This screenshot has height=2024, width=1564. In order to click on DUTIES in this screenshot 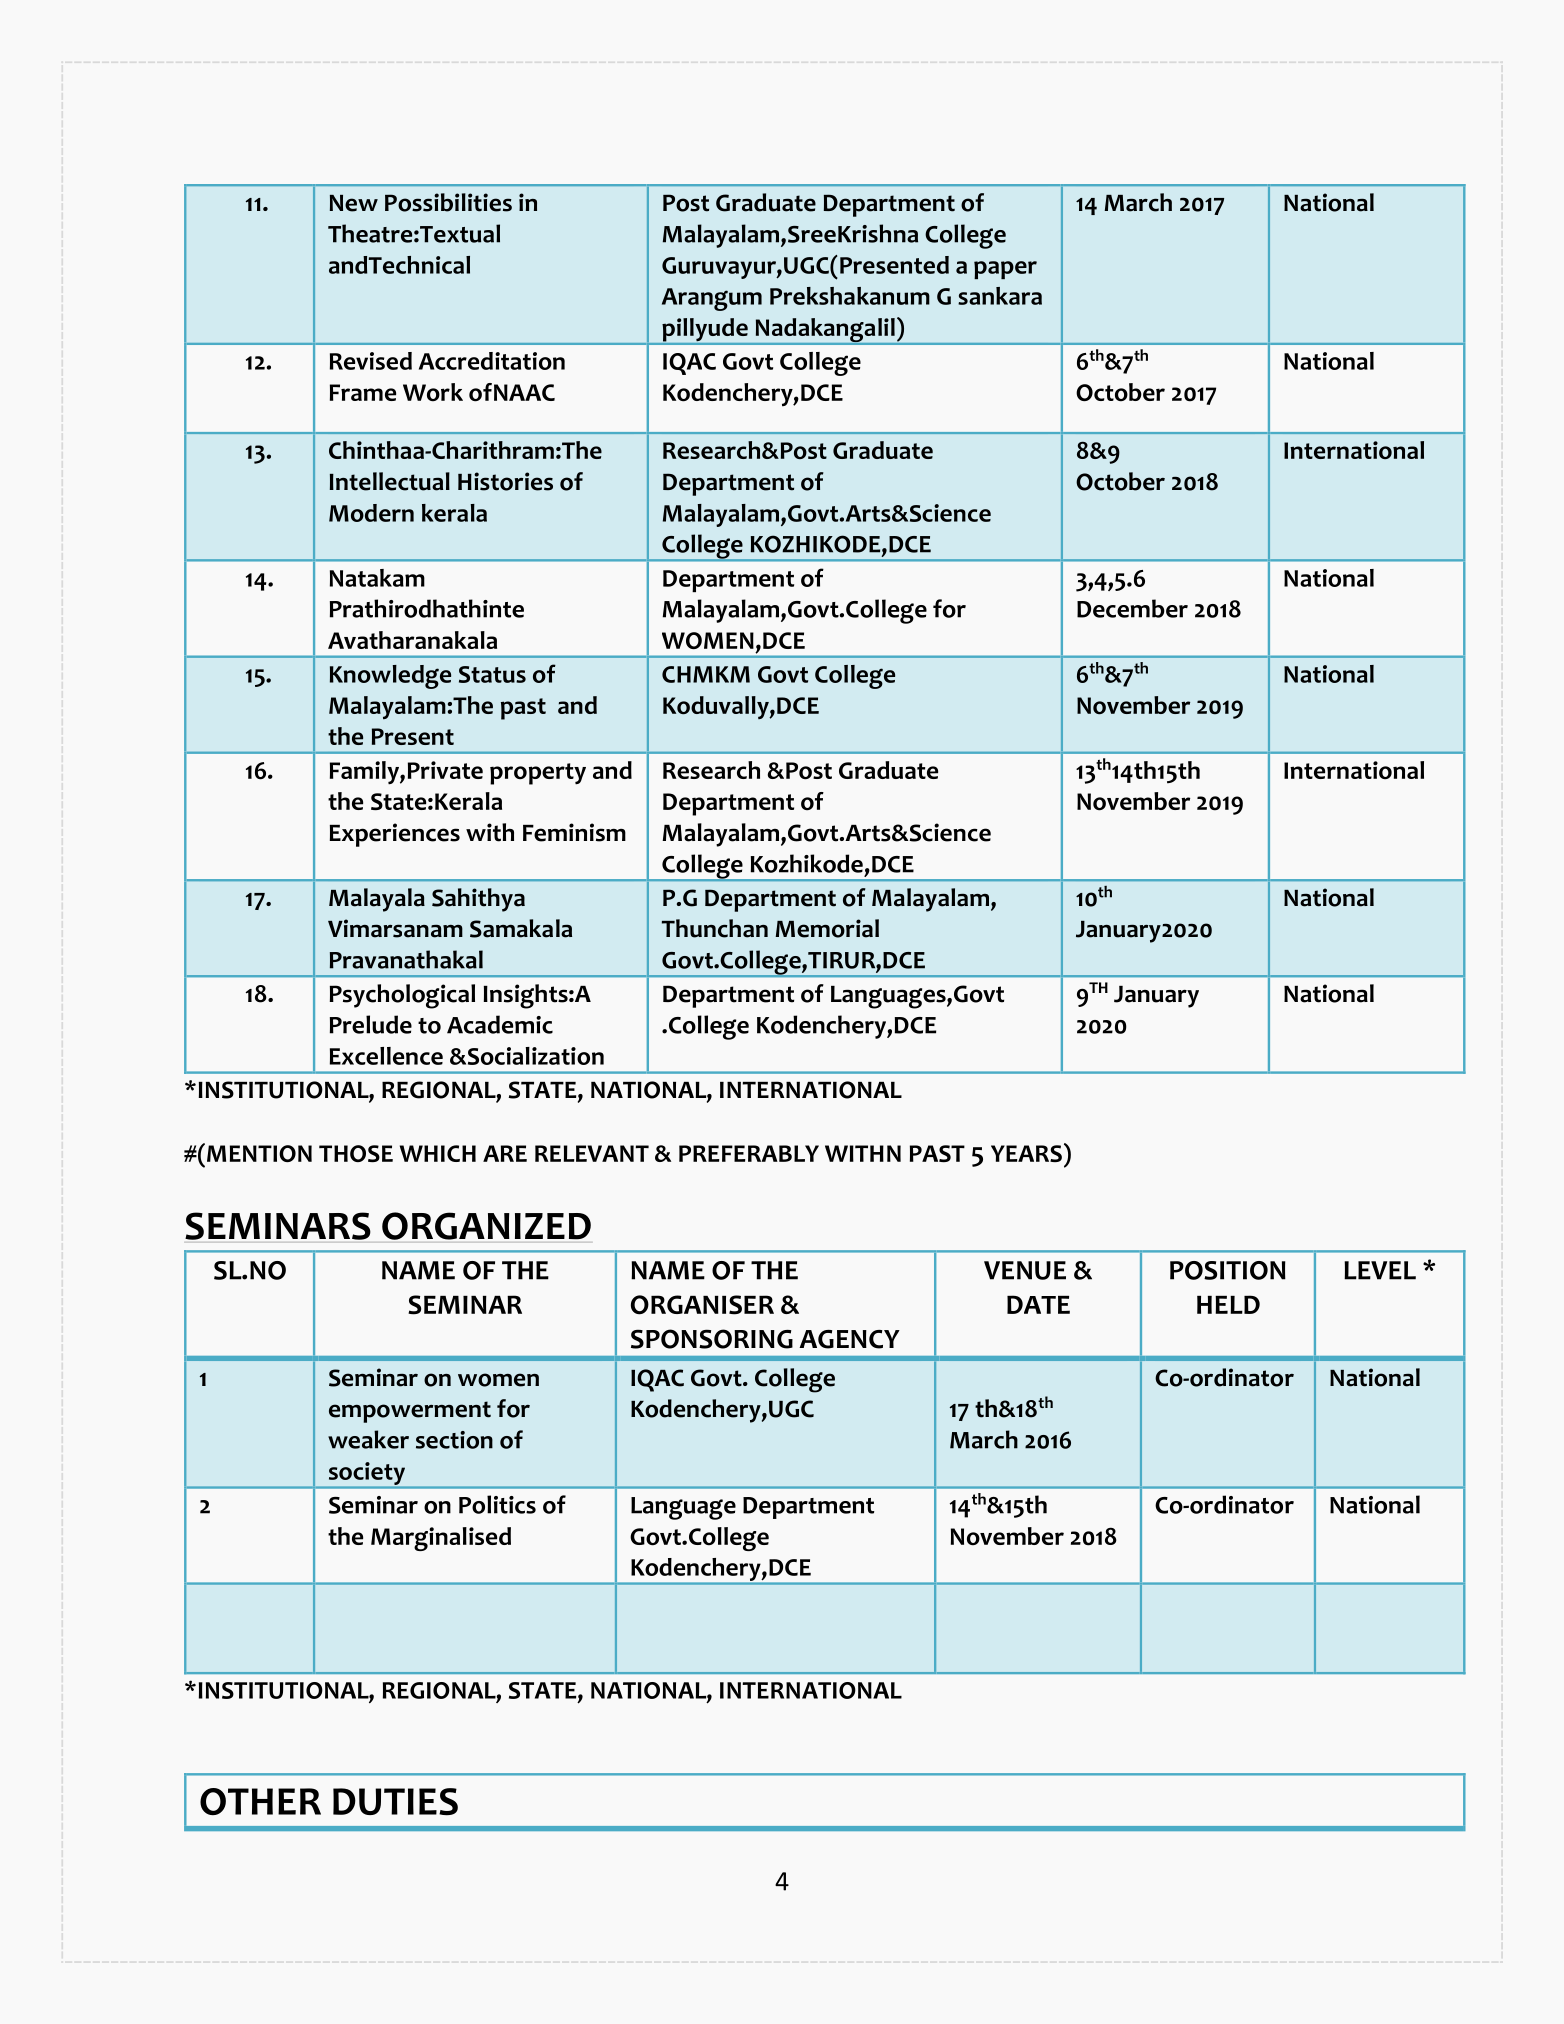, I will do `click(395, 1802)`.
